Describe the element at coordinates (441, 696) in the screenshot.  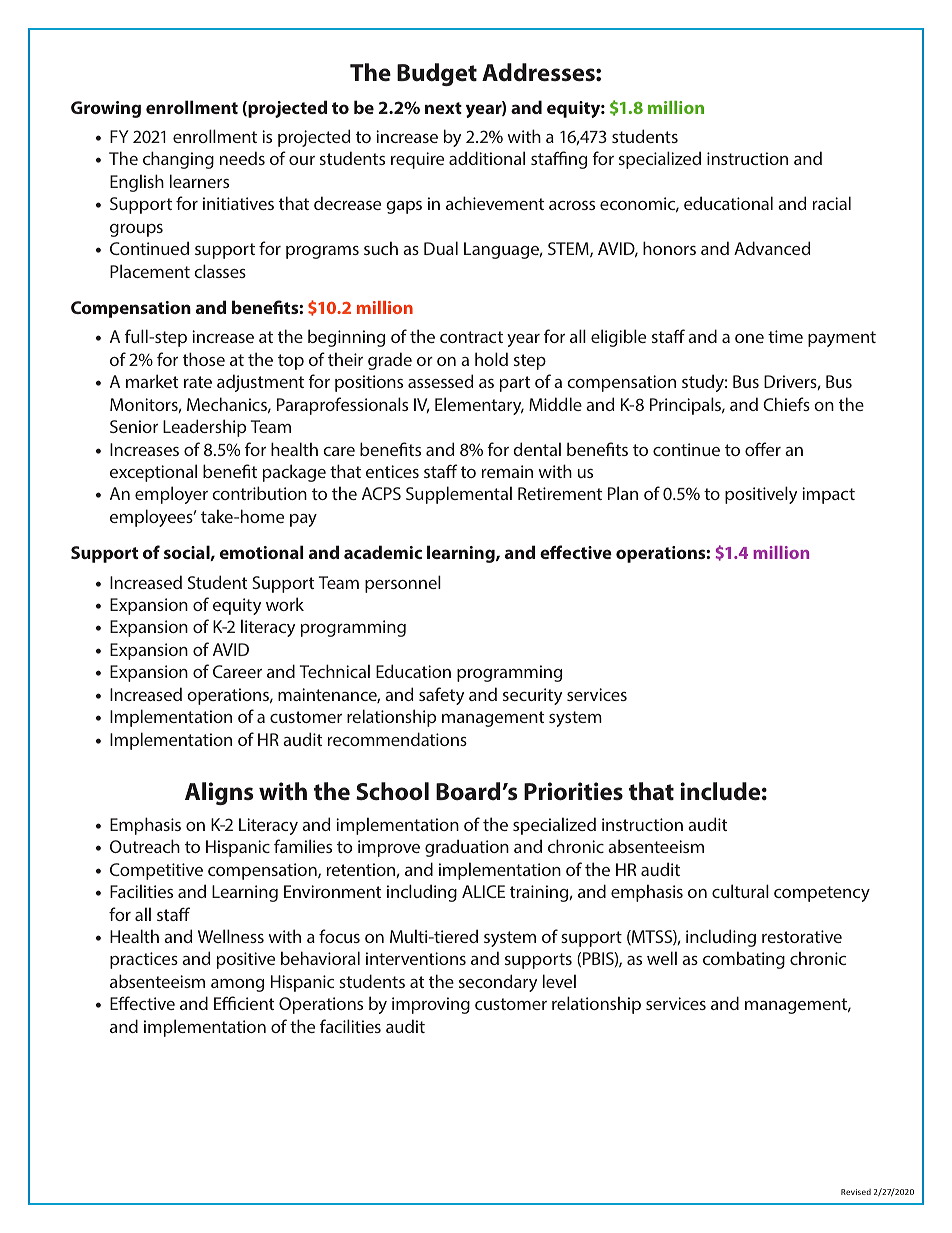
I see `safety` at that location.
